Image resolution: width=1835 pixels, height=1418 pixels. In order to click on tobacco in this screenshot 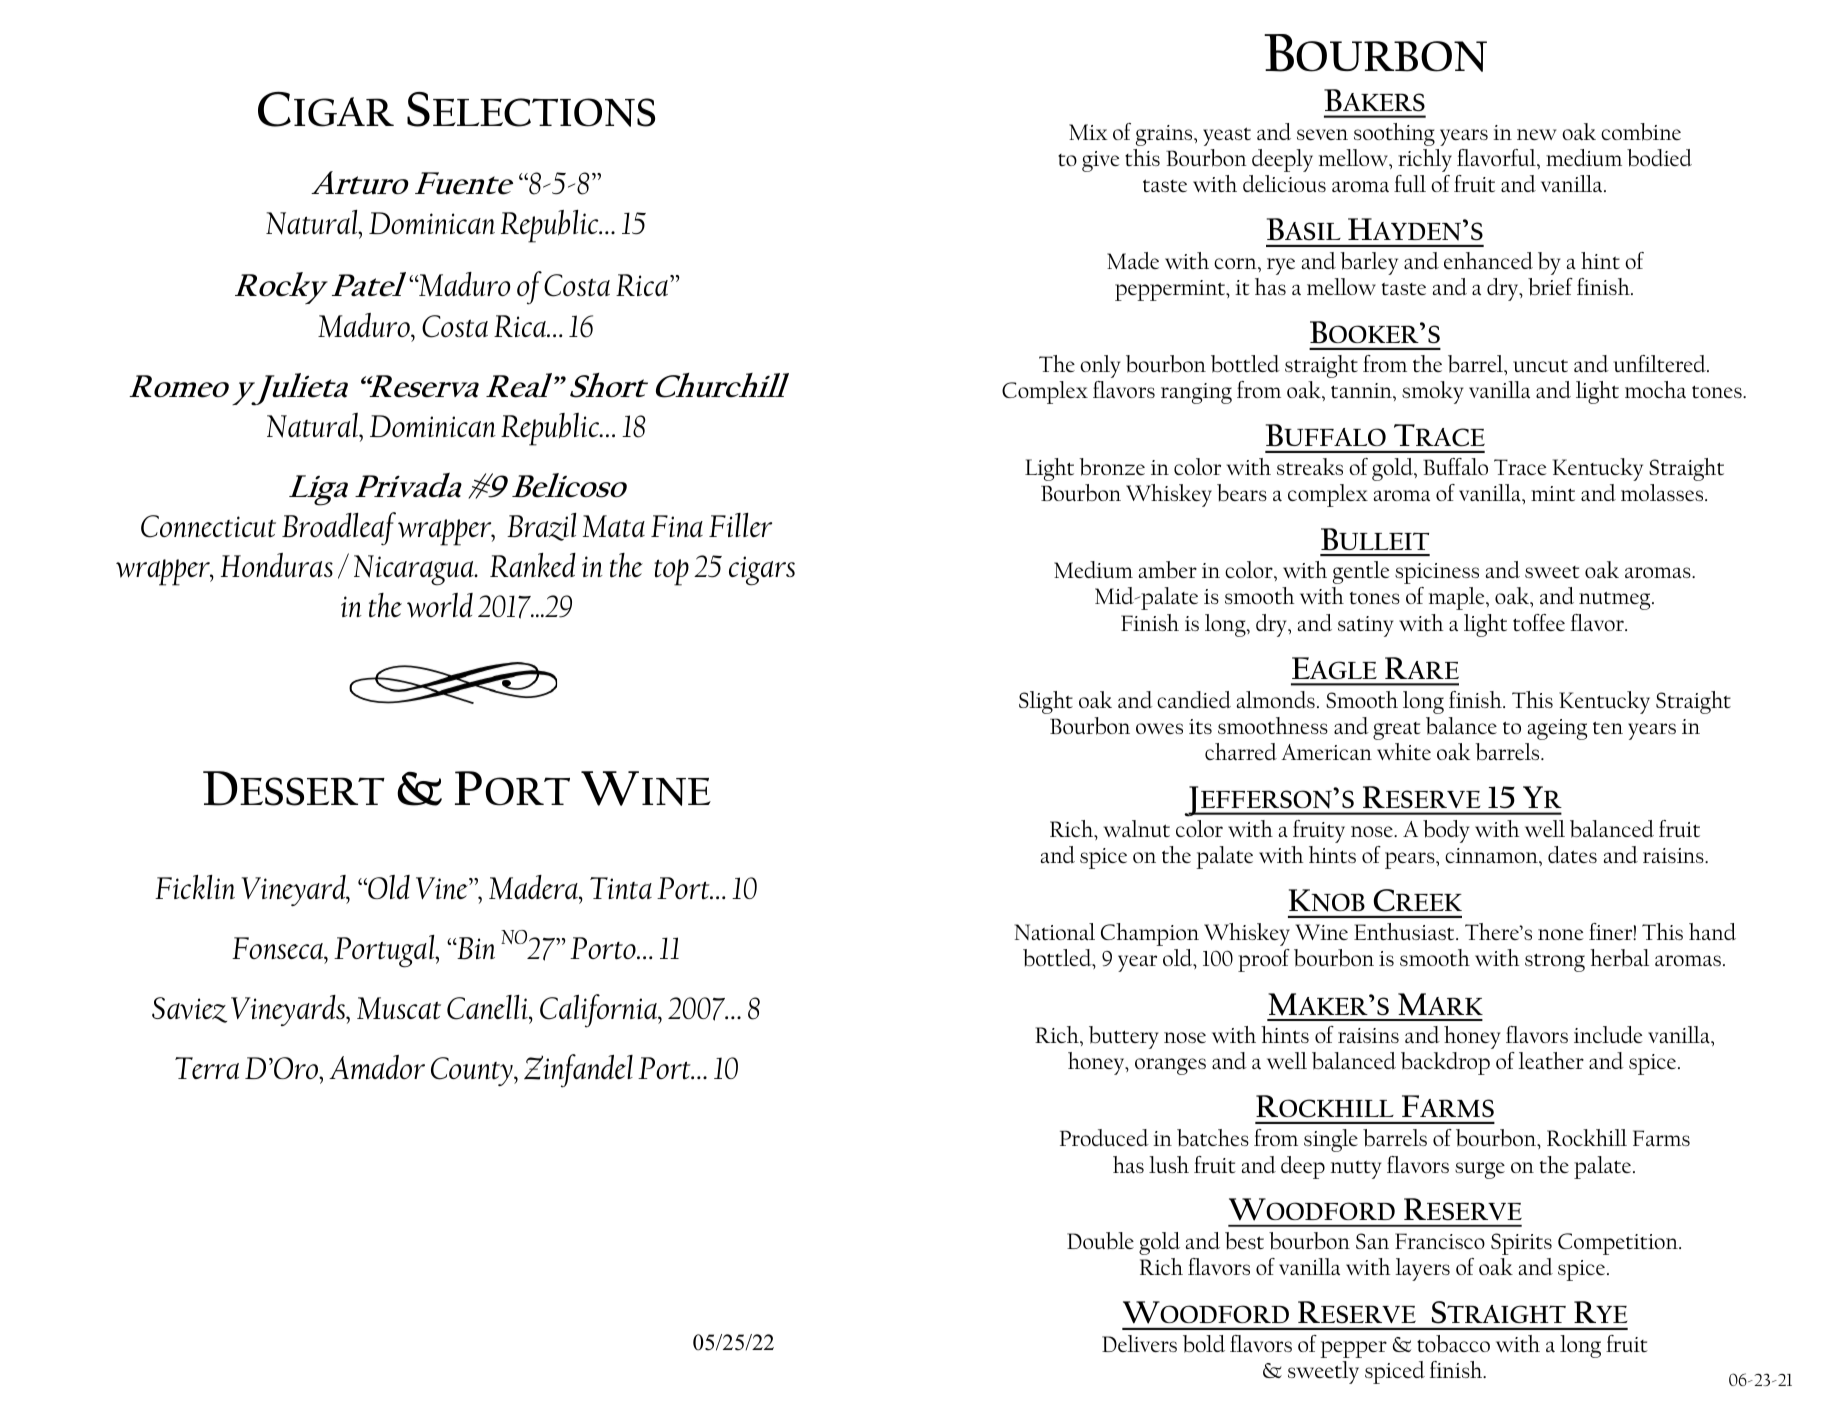, I will do `click(1453, 1344)`.
